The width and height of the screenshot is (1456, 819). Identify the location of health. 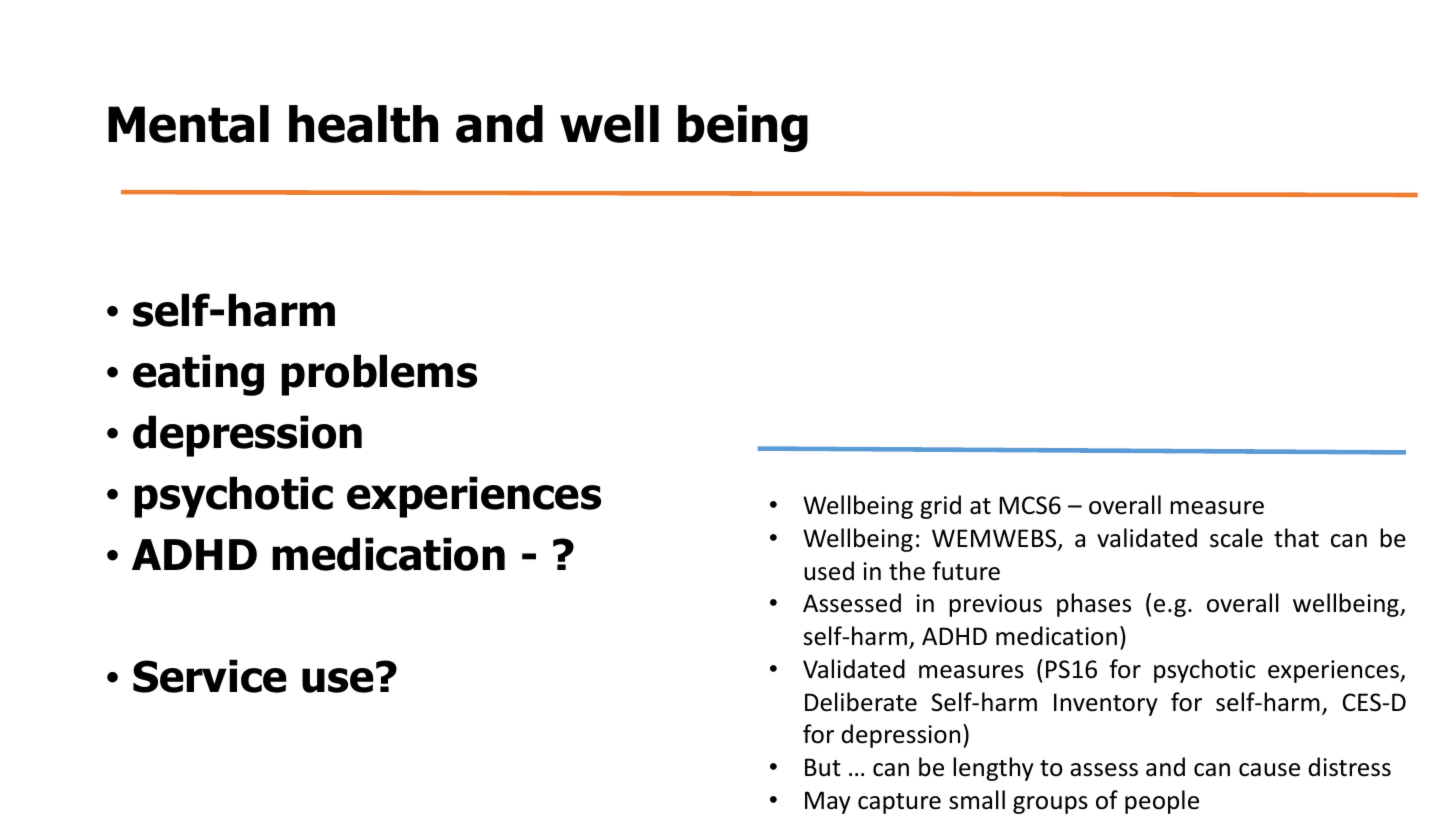
(363, 124).
